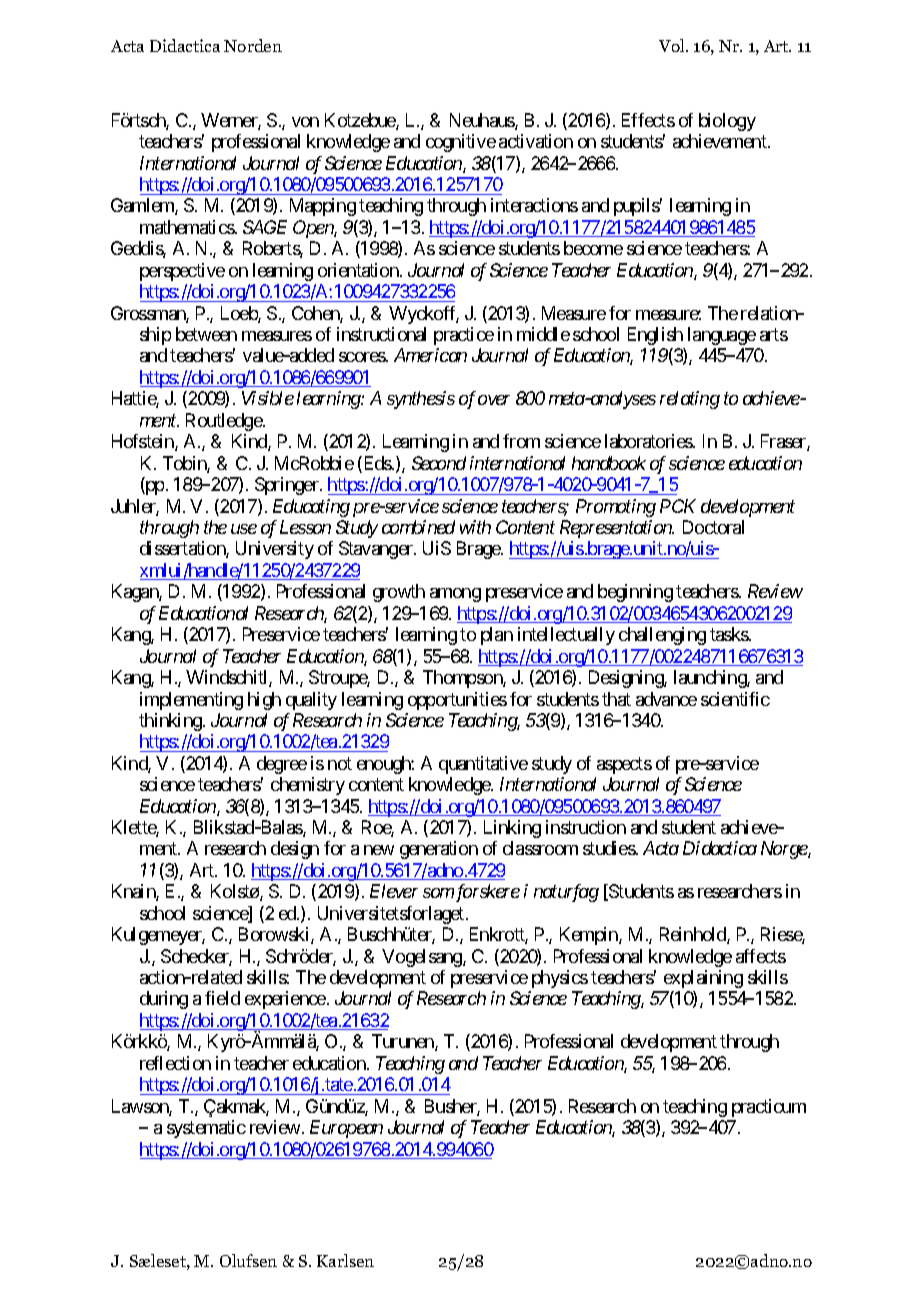 Image resolution: width=924 pixels, height=1308 pixels. Describe the element at coordinates (346, 1129) in the screenshot. I see `European` at that location.
